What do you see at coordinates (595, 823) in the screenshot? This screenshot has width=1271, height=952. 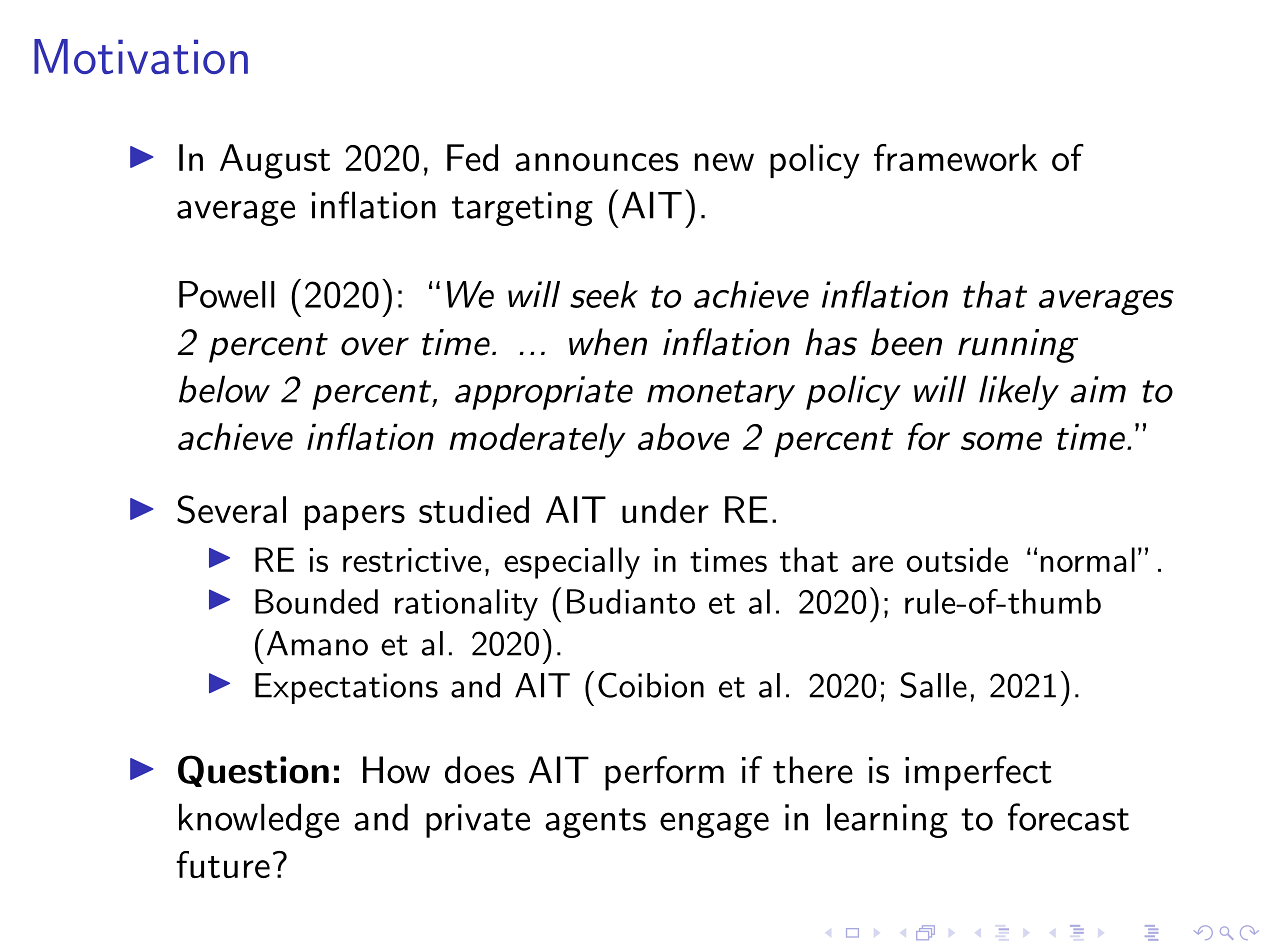 I see `agents` at bounding box center [595, 823].
